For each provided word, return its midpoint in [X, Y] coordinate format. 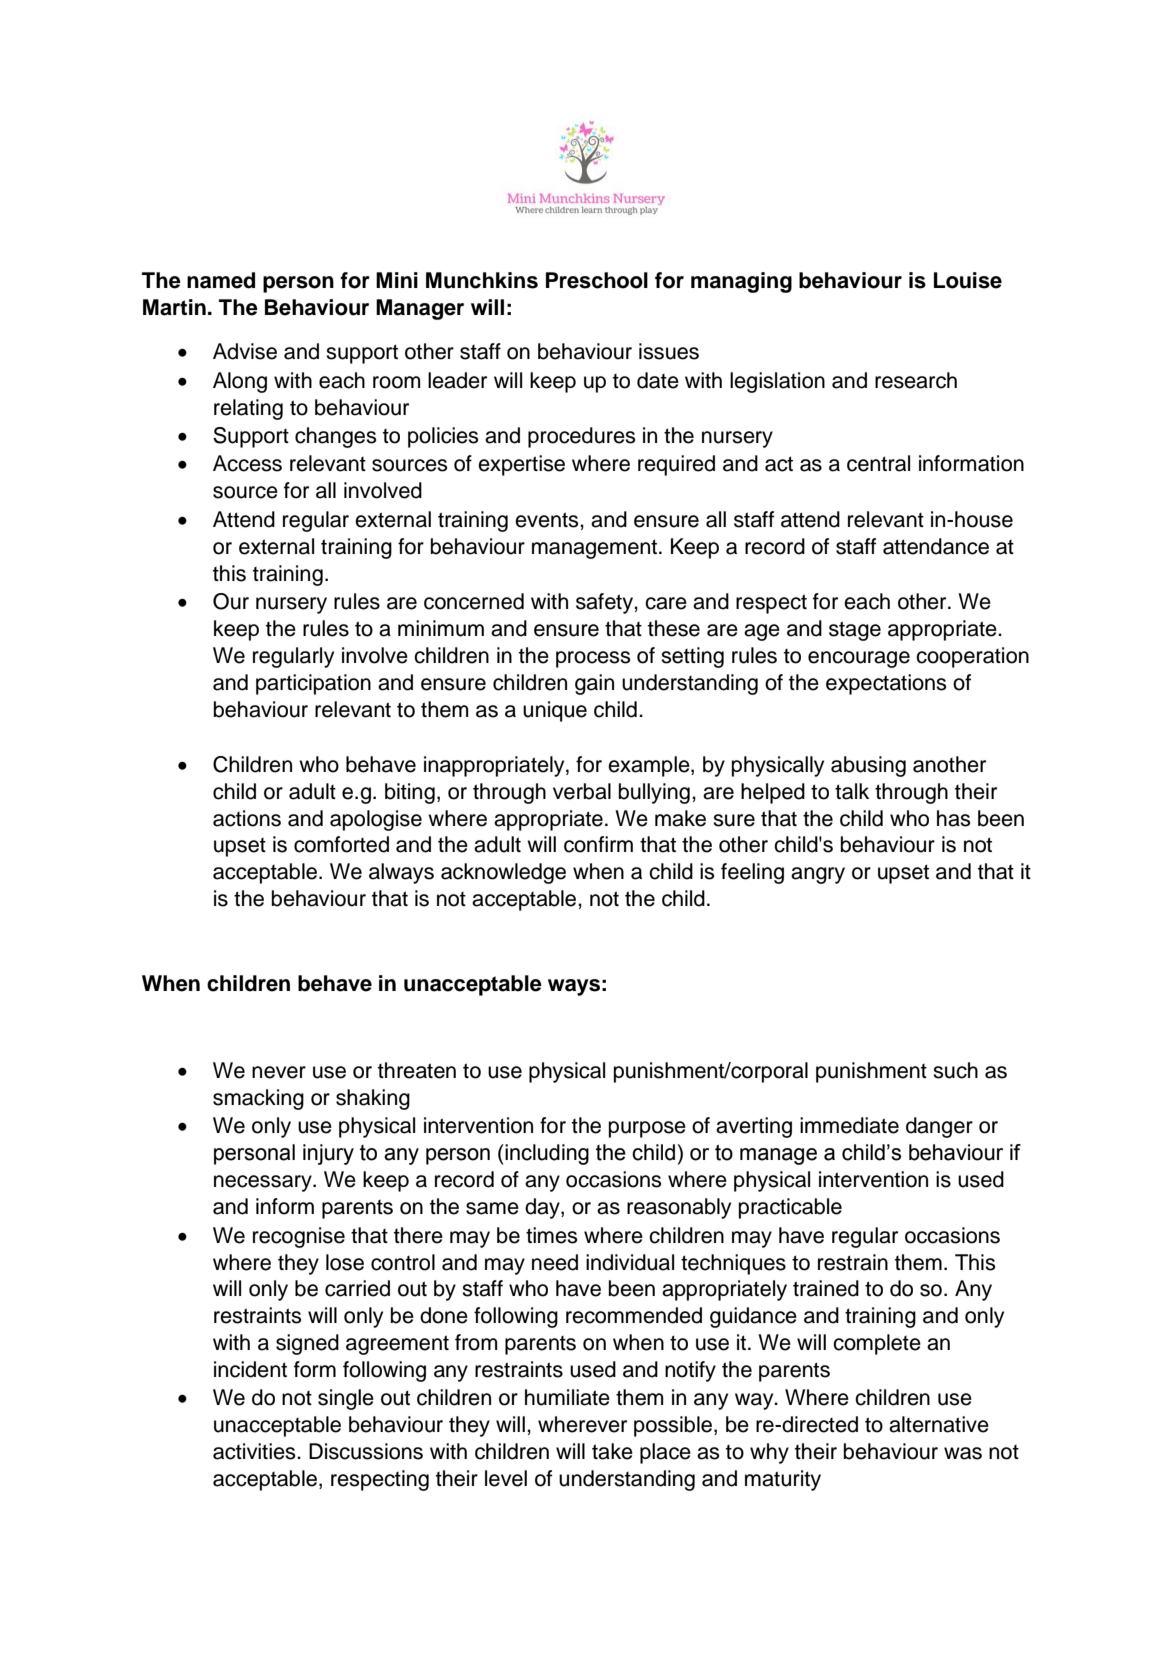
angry [818, 875]
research [916, 380]
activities [255, 1451]
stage [855, 631]
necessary [264, 1183]
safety [605, 603]
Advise [245, 351]
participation [313, 684]
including [546, 1154]
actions [247, 818]
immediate [849, 1125]
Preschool [597, 280]
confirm [598, 844]
